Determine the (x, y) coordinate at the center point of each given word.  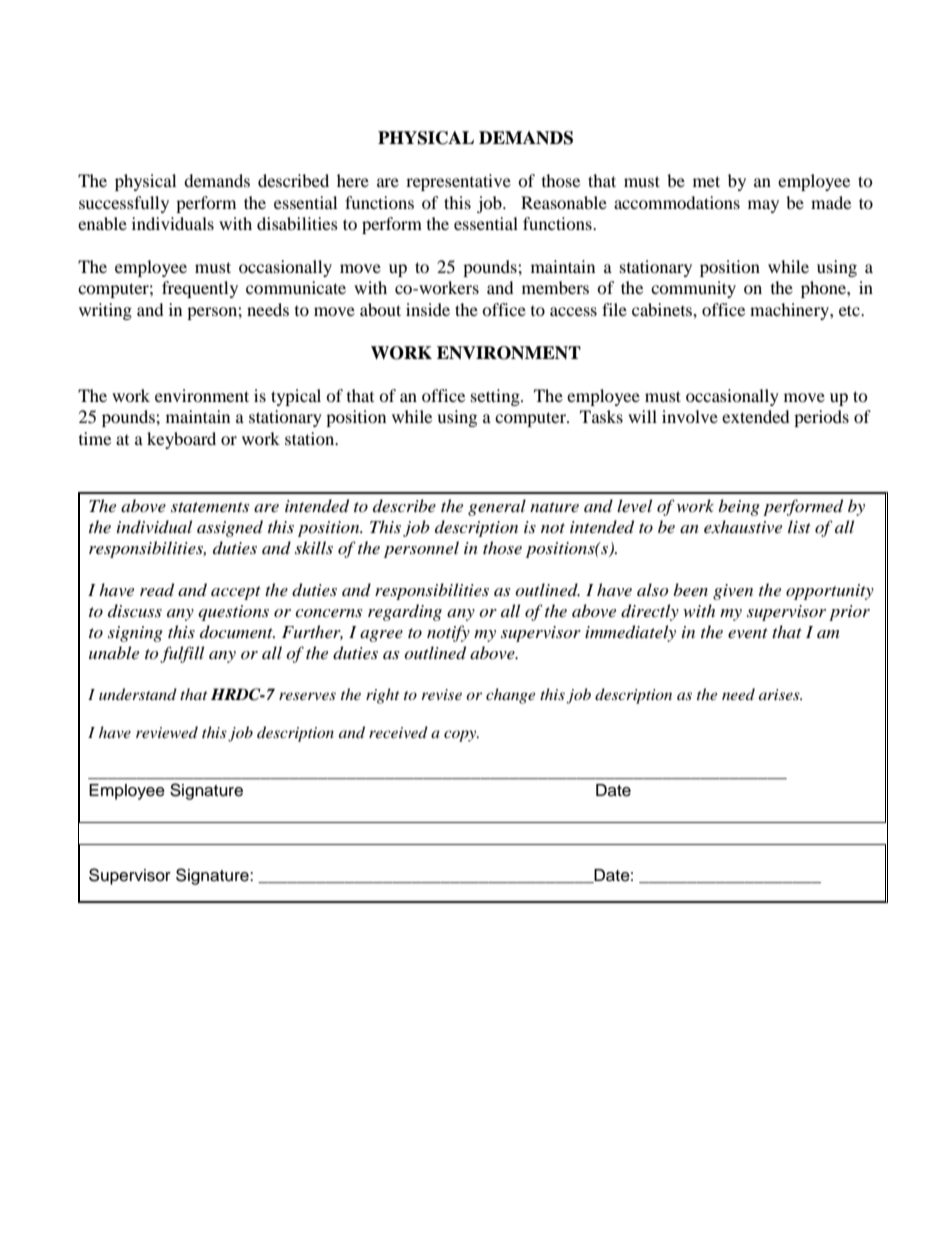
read (157, 590)
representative (458, 182)
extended (756, 416)
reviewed (167, 732)
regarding (405, 612)
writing (105, 311)
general (497, 507)
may (763, 206)
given (733, 592)
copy (461, 736)
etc (850, 310)
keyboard (181, 440)
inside (428, 309)
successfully (124, 204)
